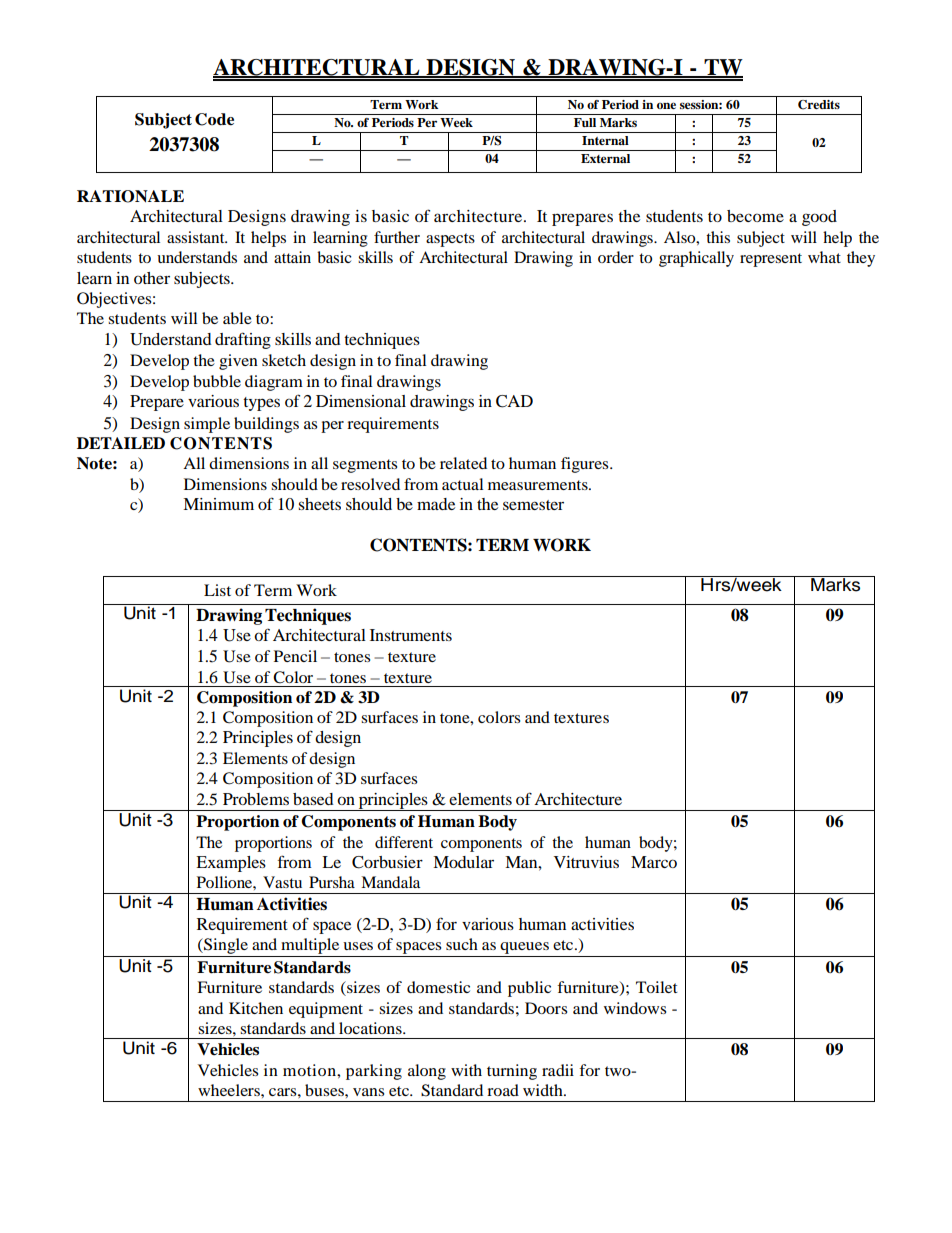 Image resolution: width=952 pixels, height=1233 pixels. What do you see at coordinates (512, 1072) in the image?
I see `turning` at bounding box center [512, 1072].
